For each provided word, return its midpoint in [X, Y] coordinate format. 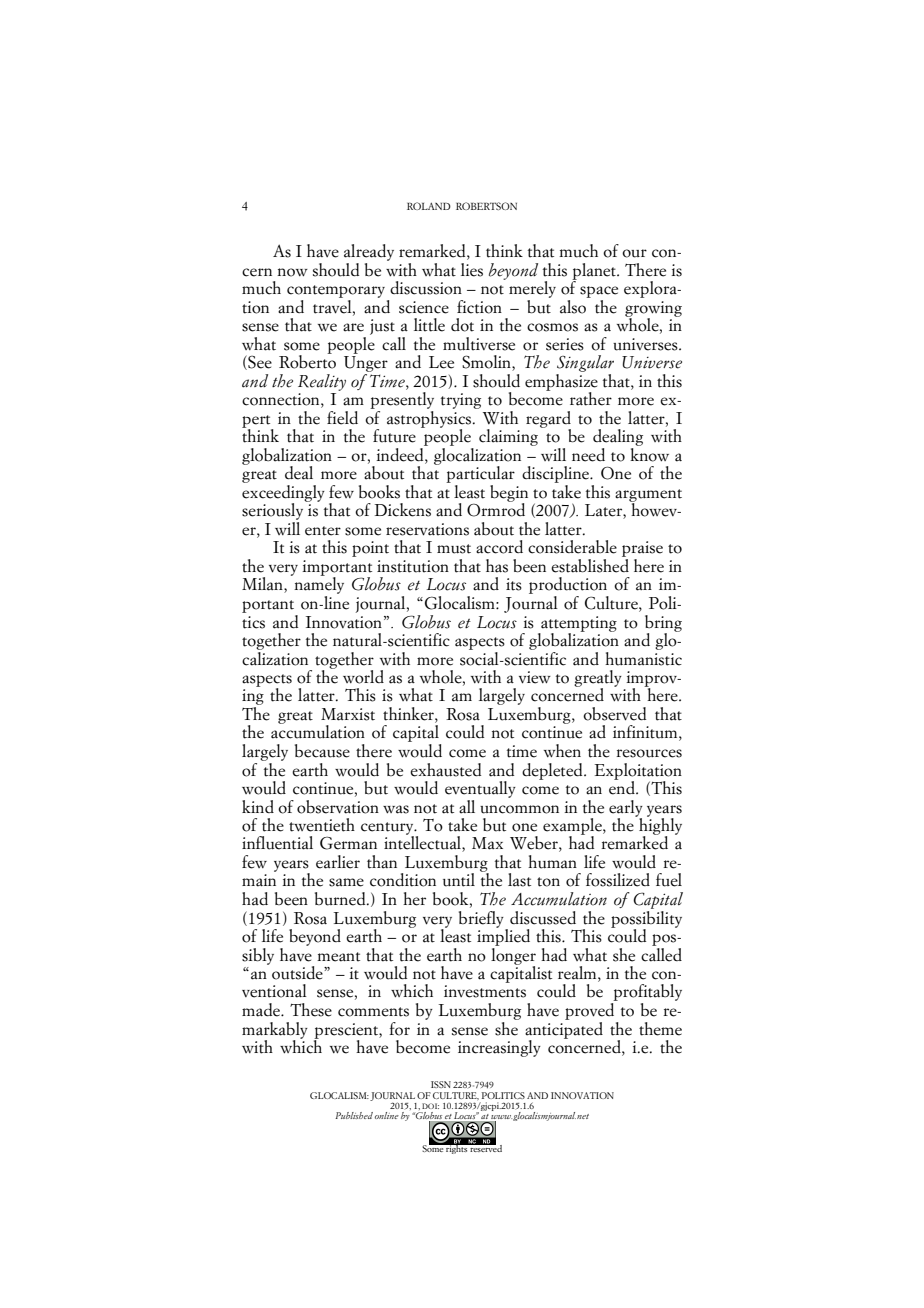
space [599, 292]
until [459, 880]
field [342, 418]
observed [614, 714]
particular [480, 474]
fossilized [618, 880]
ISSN [441, 1084]
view [535, 677]
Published [354, 1115]
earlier [338, 862]
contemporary [336, 291]
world [363, 677]
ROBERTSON [486, 206]
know [649, 455]
